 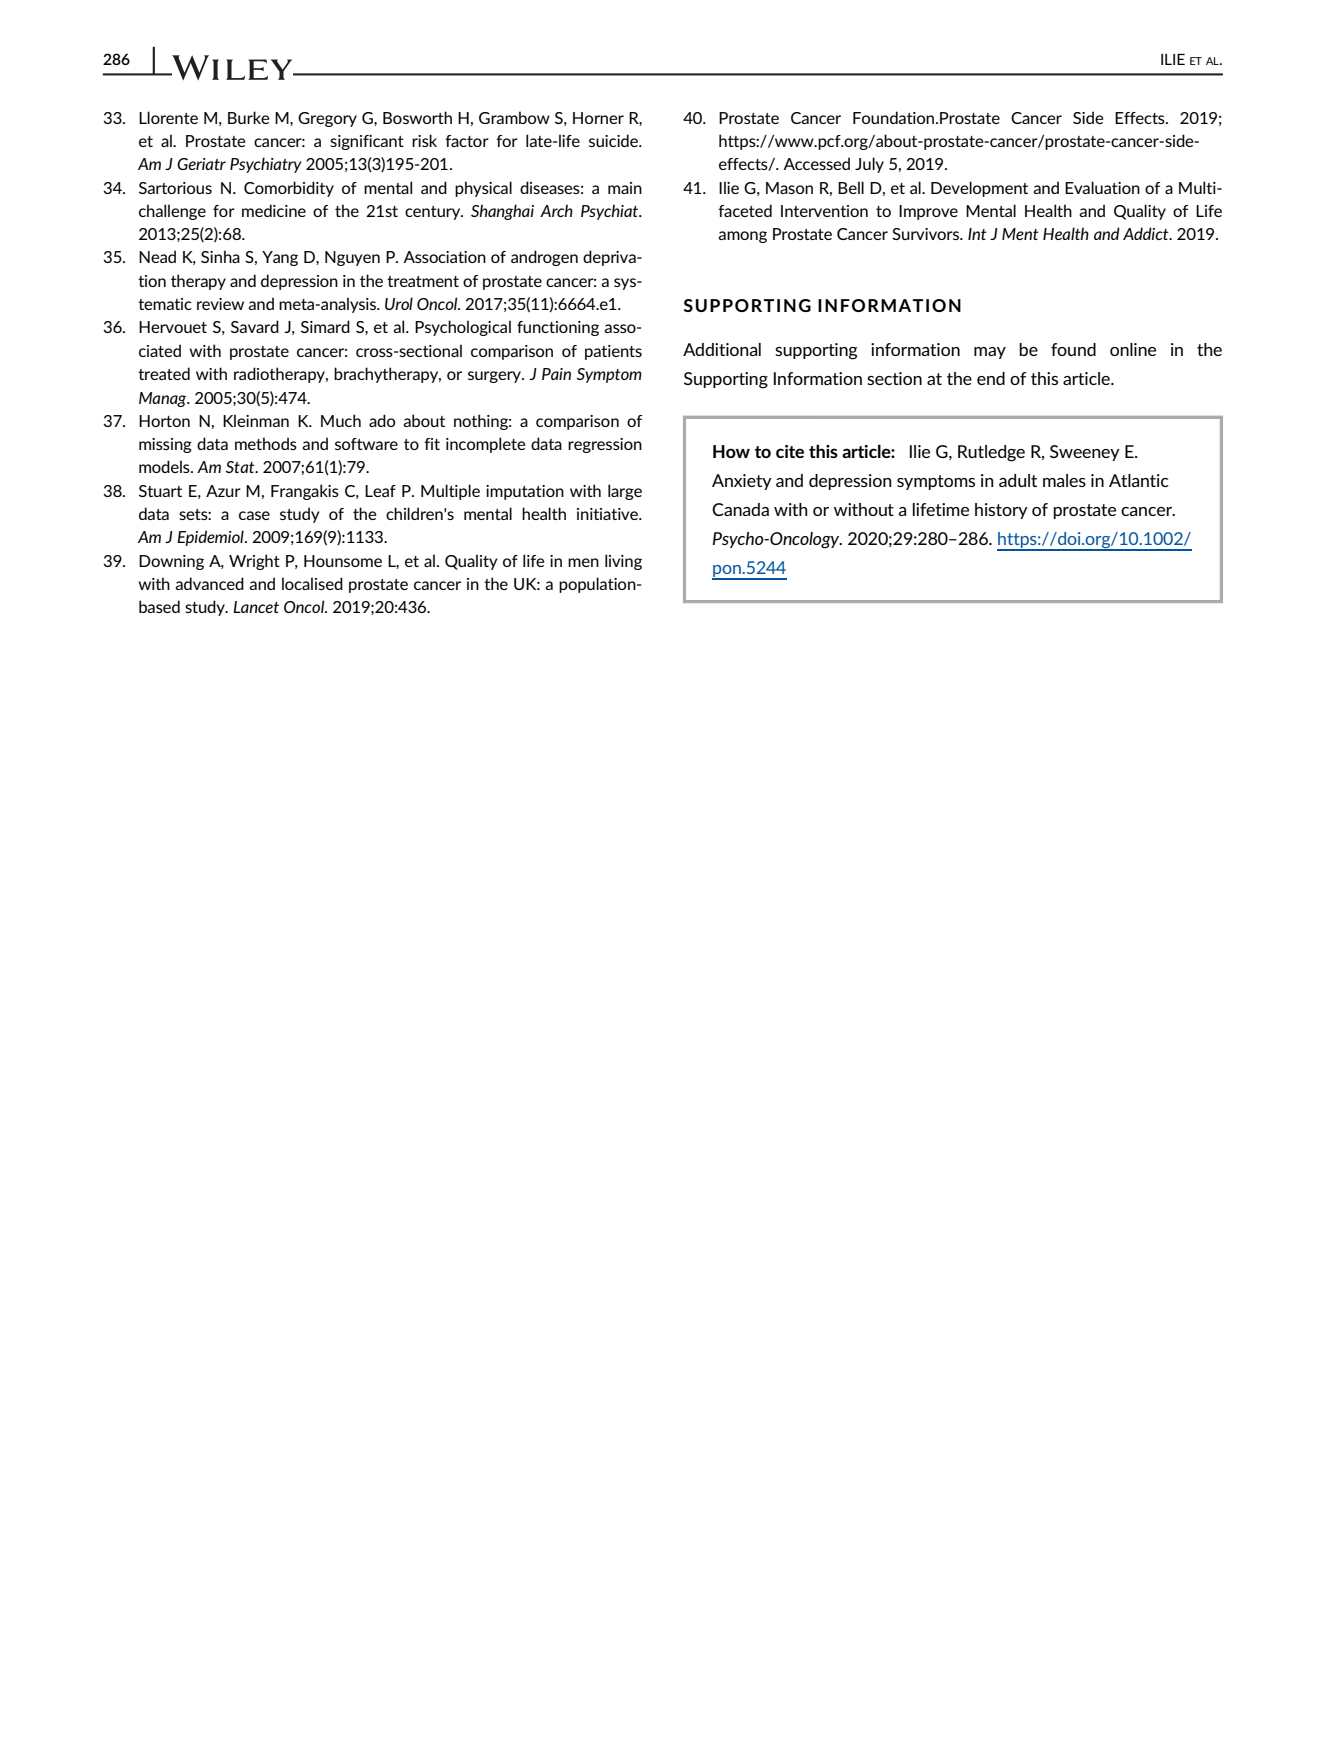 I want to click on androgen, so click(x=544, y=258).
